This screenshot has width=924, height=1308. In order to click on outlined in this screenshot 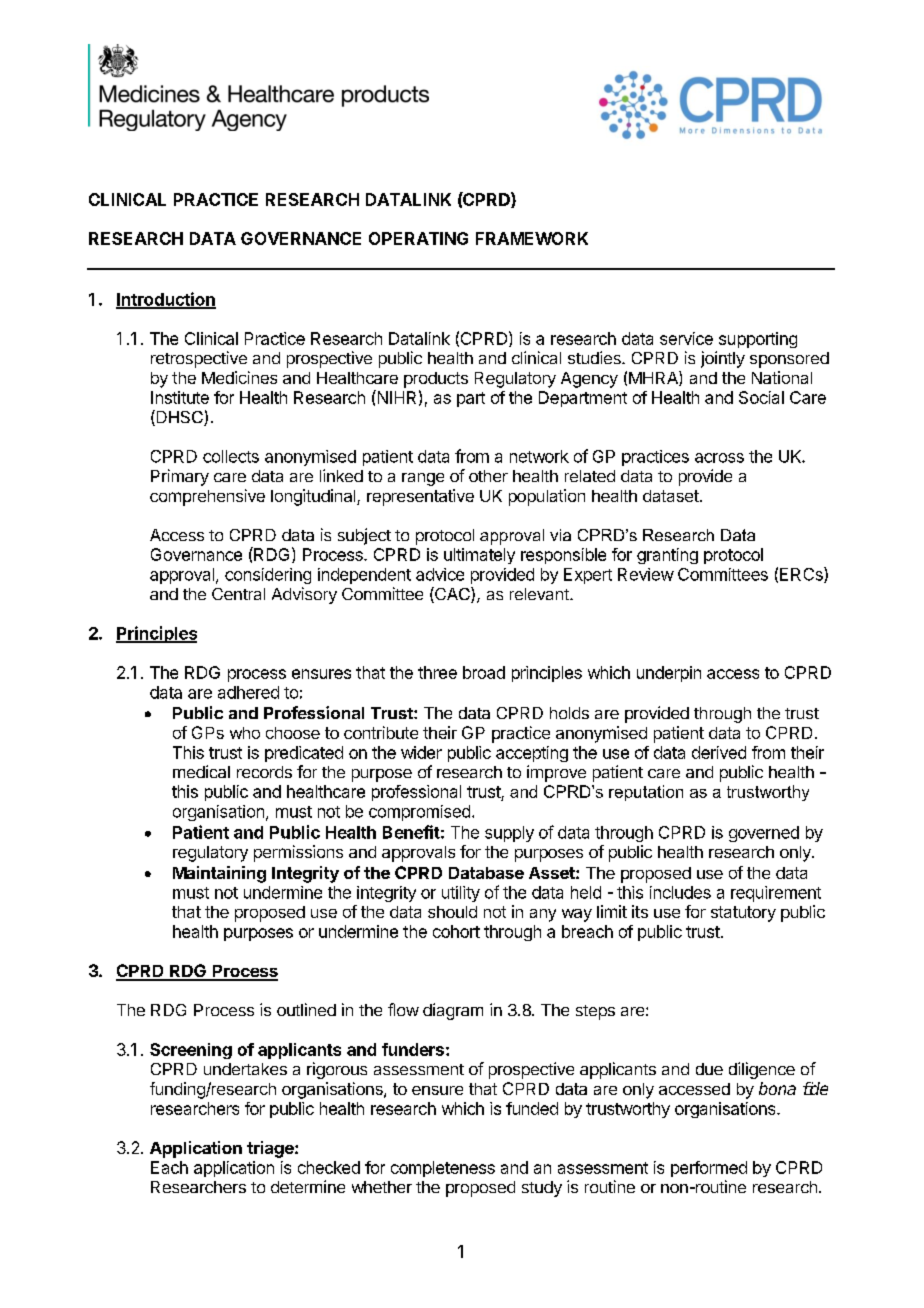, I will do `click(306, 1009)`.
